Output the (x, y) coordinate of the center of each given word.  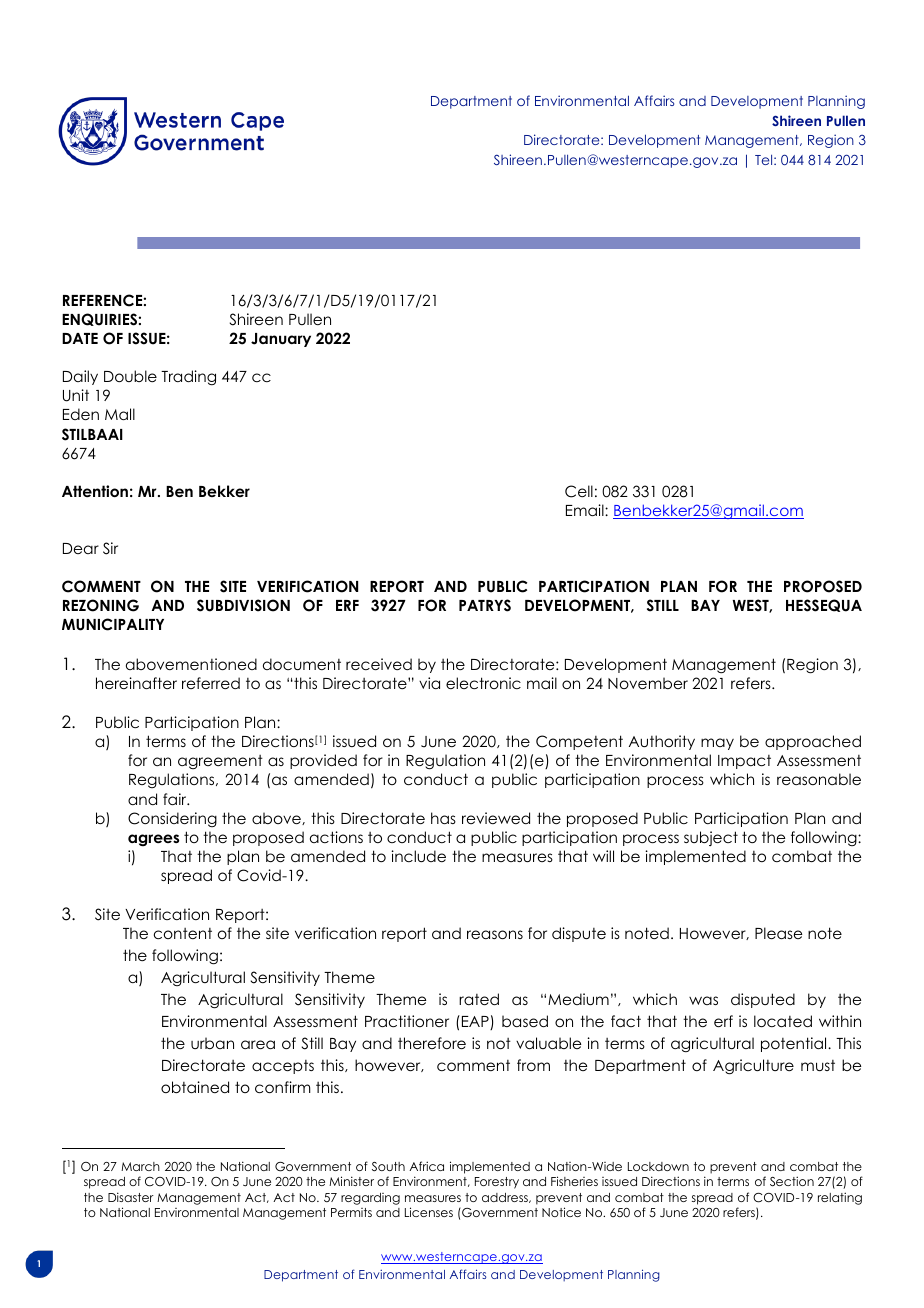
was (703, 1000)
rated (479, 999)
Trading (188, 377)
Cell (579, 491)
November (648, 683)
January (281, 340)
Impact (744, 762)
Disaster (131, 1197)
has (443, 818)
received (379, 664)
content (183, 933)
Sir (110, 548)
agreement (220, 762)
